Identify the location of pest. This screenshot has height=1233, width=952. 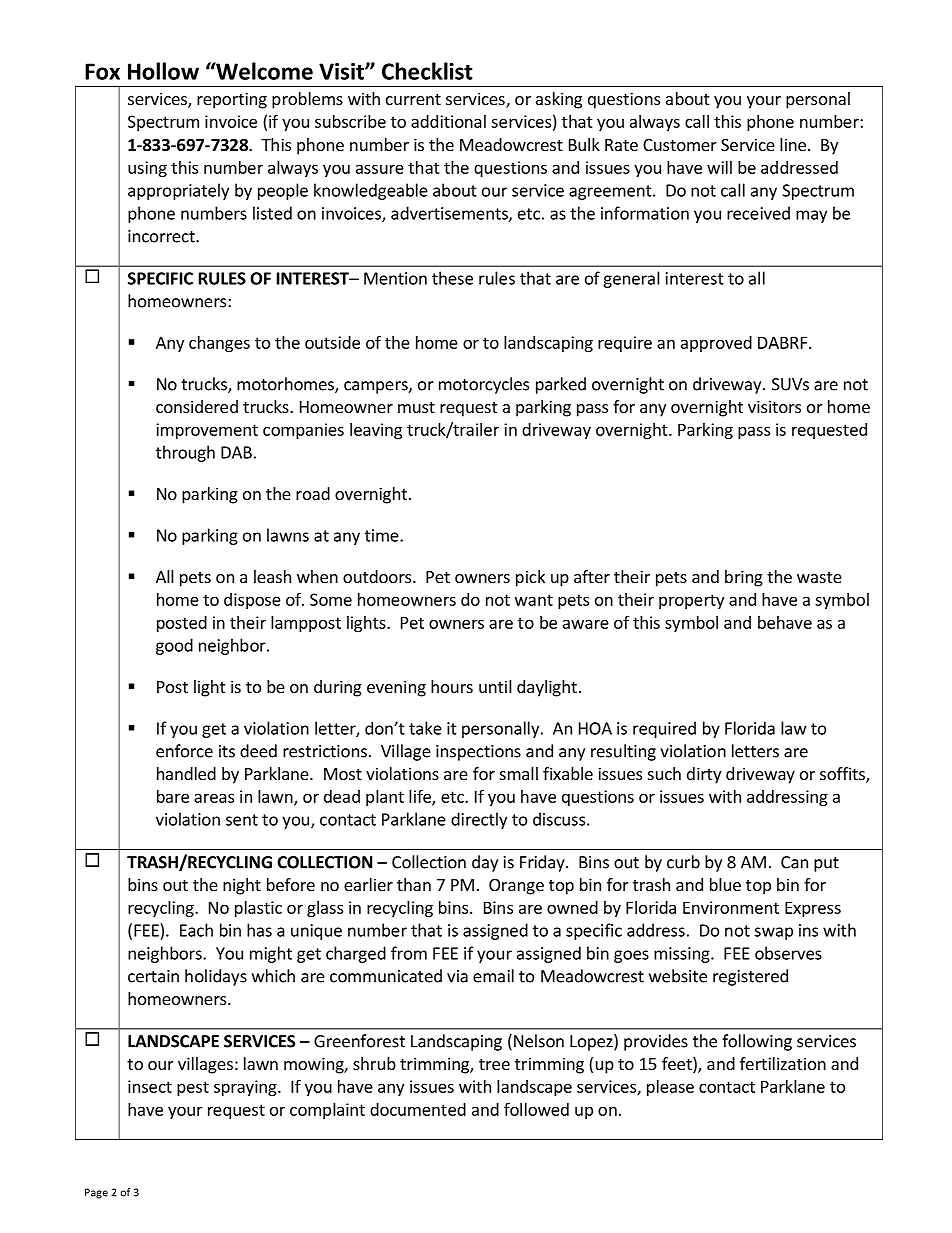
(193, 1088).
